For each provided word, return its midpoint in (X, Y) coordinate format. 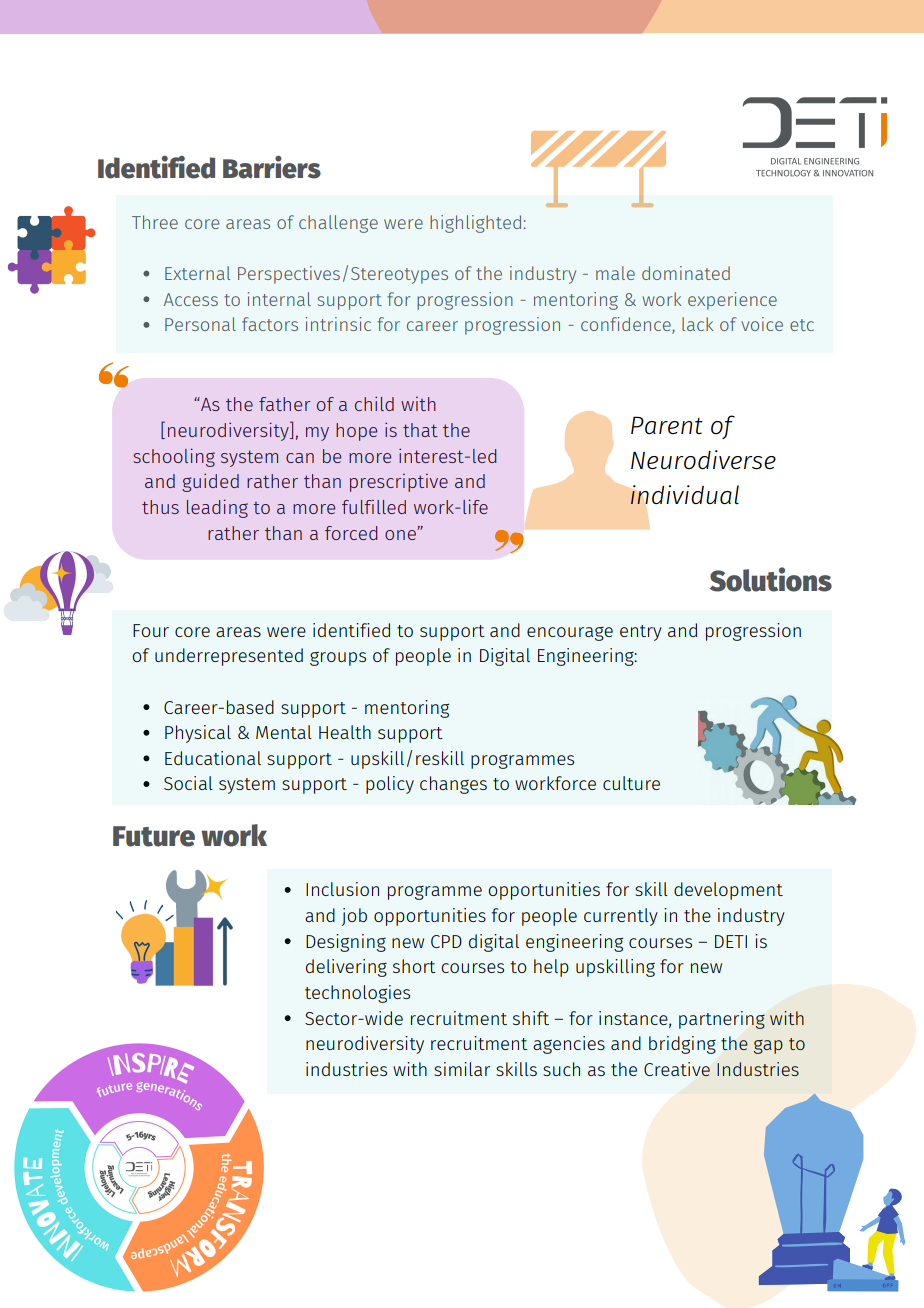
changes (453, 785)
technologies (357, 994)
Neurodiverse (703, 460)
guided (210, 482)
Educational (213, 758)
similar (462, 1069)
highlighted (475, 224)
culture (631, 783)
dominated (686, 273)
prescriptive (399, 483)
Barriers (272, 167)
